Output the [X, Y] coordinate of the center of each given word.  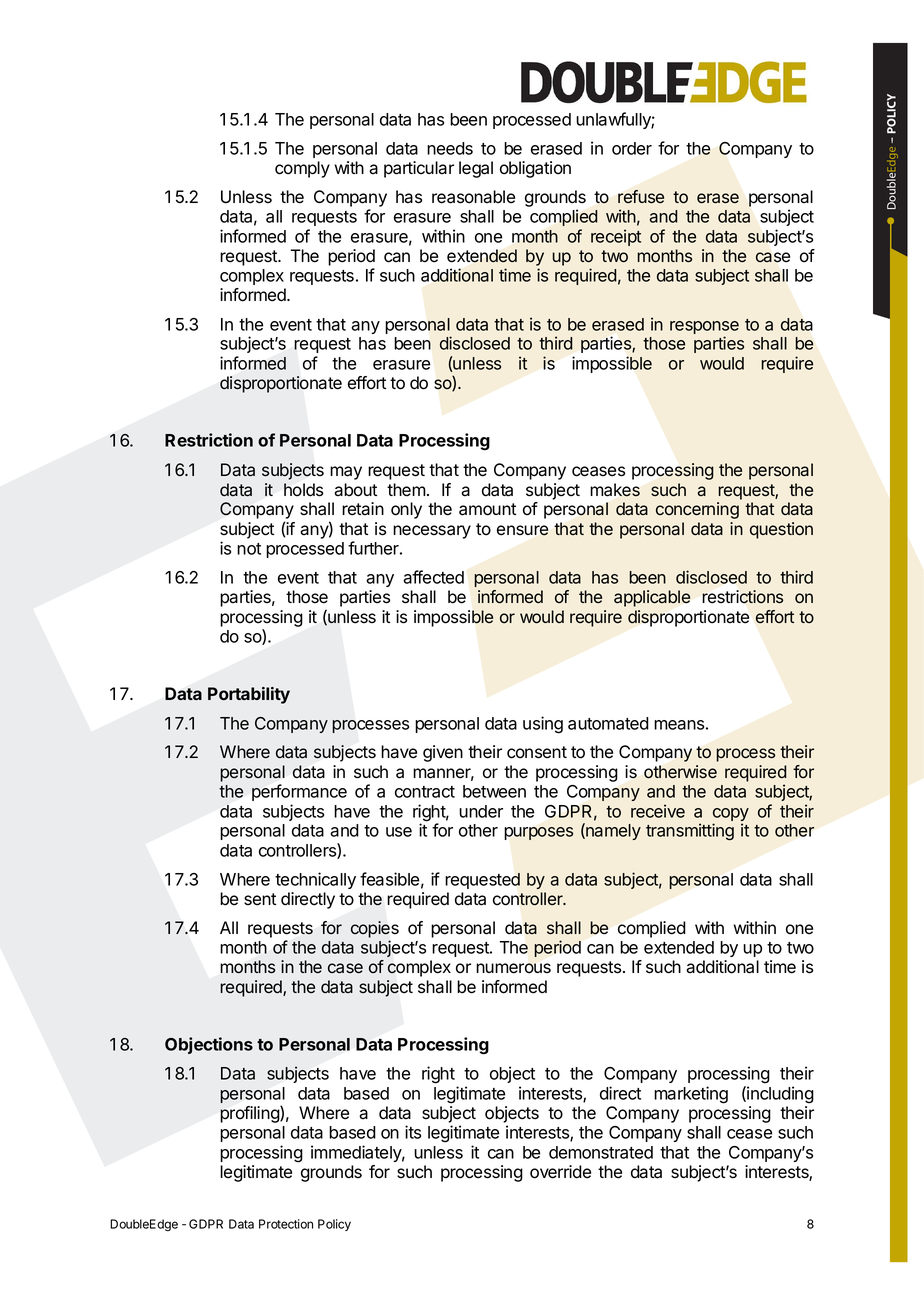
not [249, 549]
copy [731, 816]
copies [375, 929]
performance [299, 792]
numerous [513, 968]
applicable [652, 598]
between [494, 791]
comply [302, 169]
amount [487, 509]
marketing [691, 1095]
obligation [535, 169]
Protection [286, 1224]
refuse [641, 197]
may [346, 473]
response [704, 329]
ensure [523, 530]
